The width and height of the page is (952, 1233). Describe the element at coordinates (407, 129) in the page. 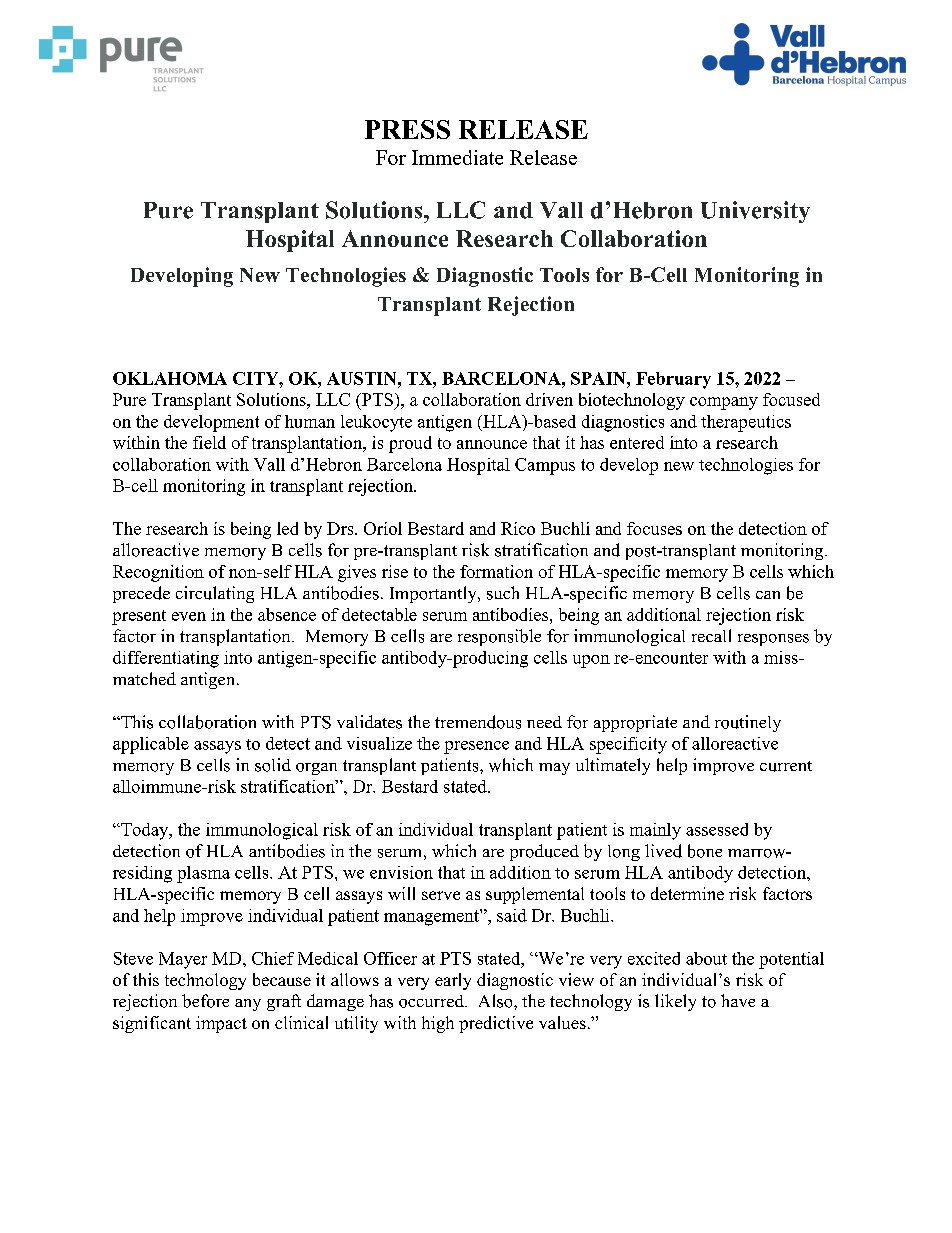

I see `PRESS` at that location.
